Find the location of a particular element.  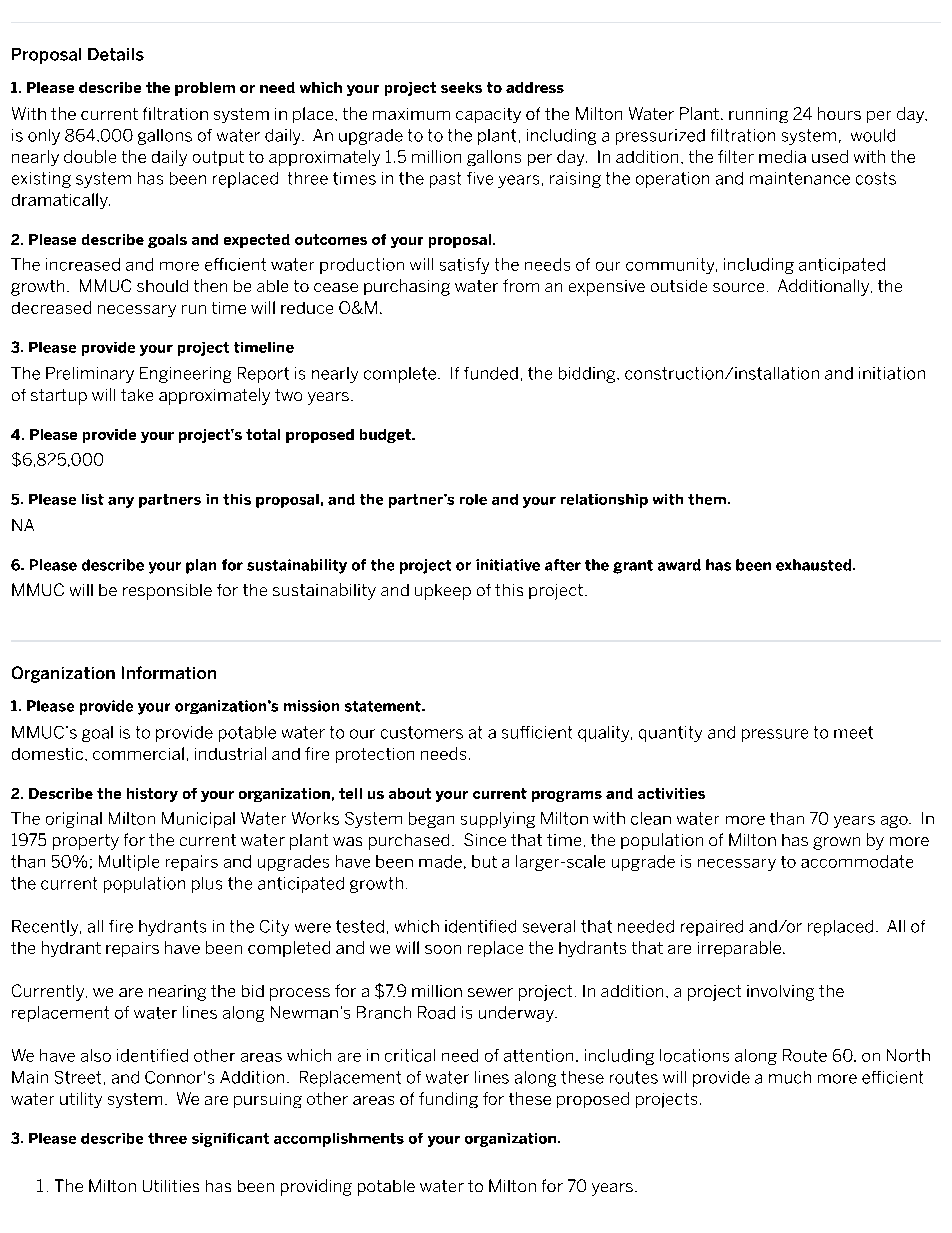

supplying is located at coordinates (498, 820).
